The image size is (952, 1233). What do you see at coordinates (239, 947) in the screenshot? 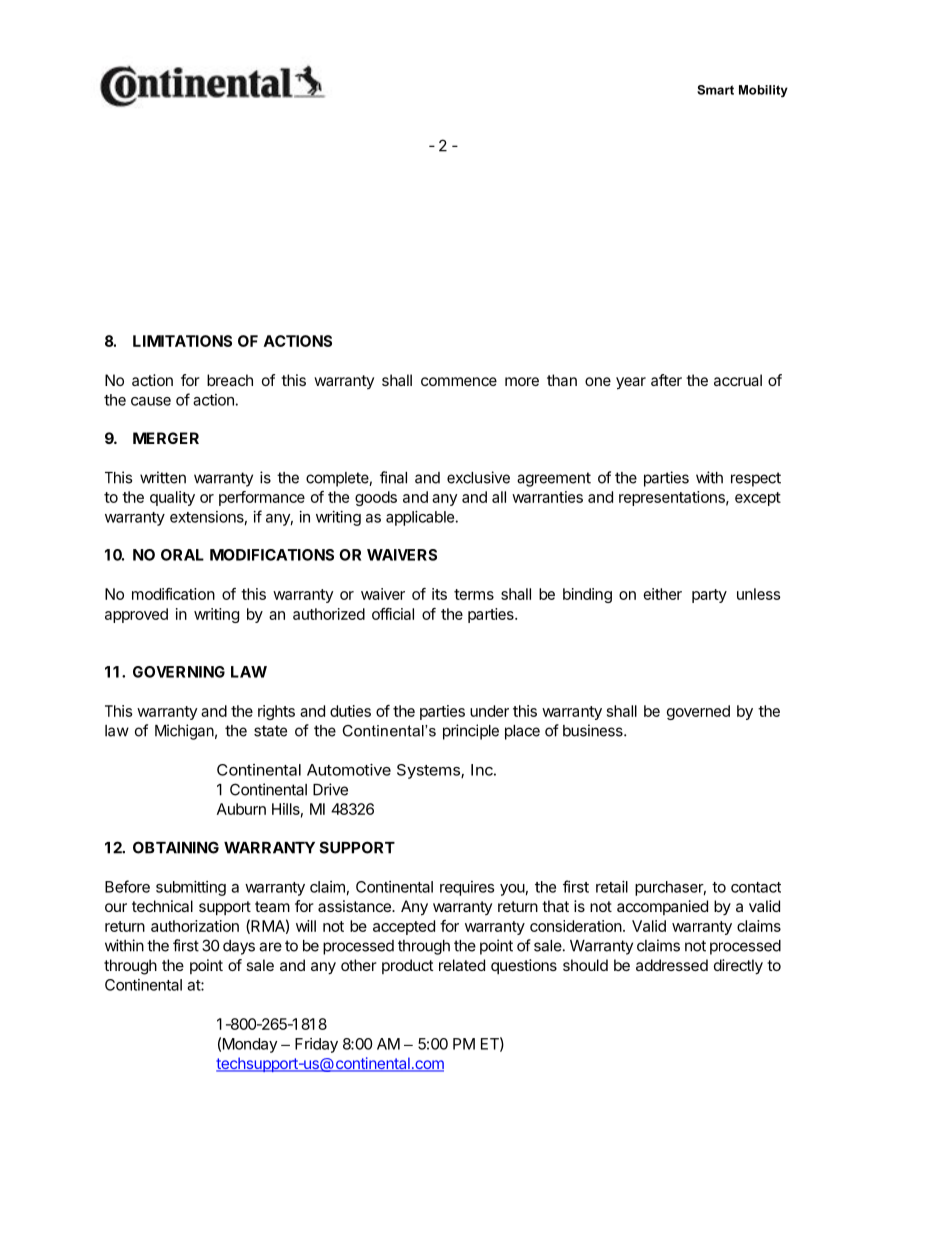
I see `days` at bounding box center [239, 947].
